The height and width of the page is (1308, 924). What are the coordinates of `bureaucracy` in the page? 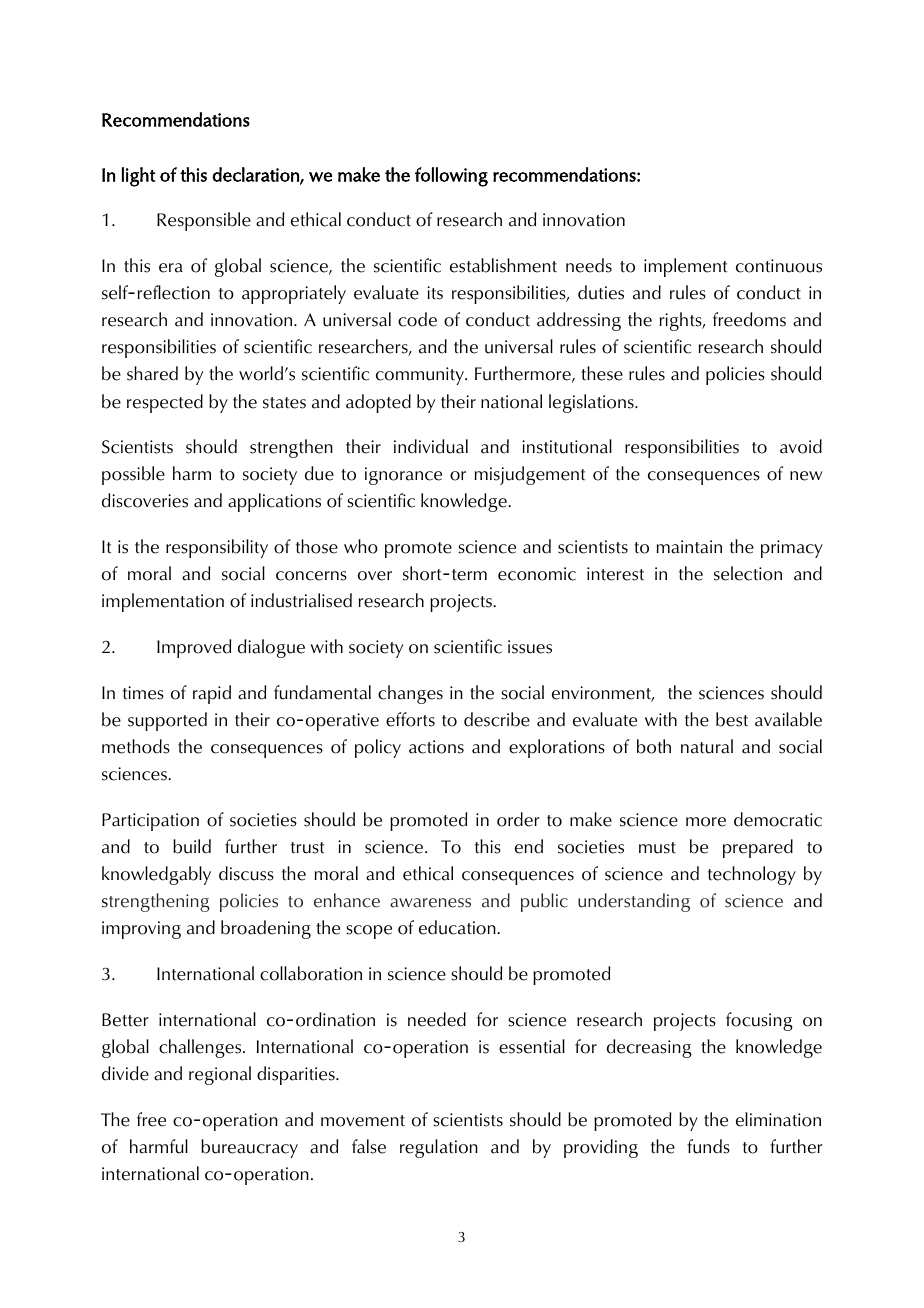 It's located at (249, 1148).
